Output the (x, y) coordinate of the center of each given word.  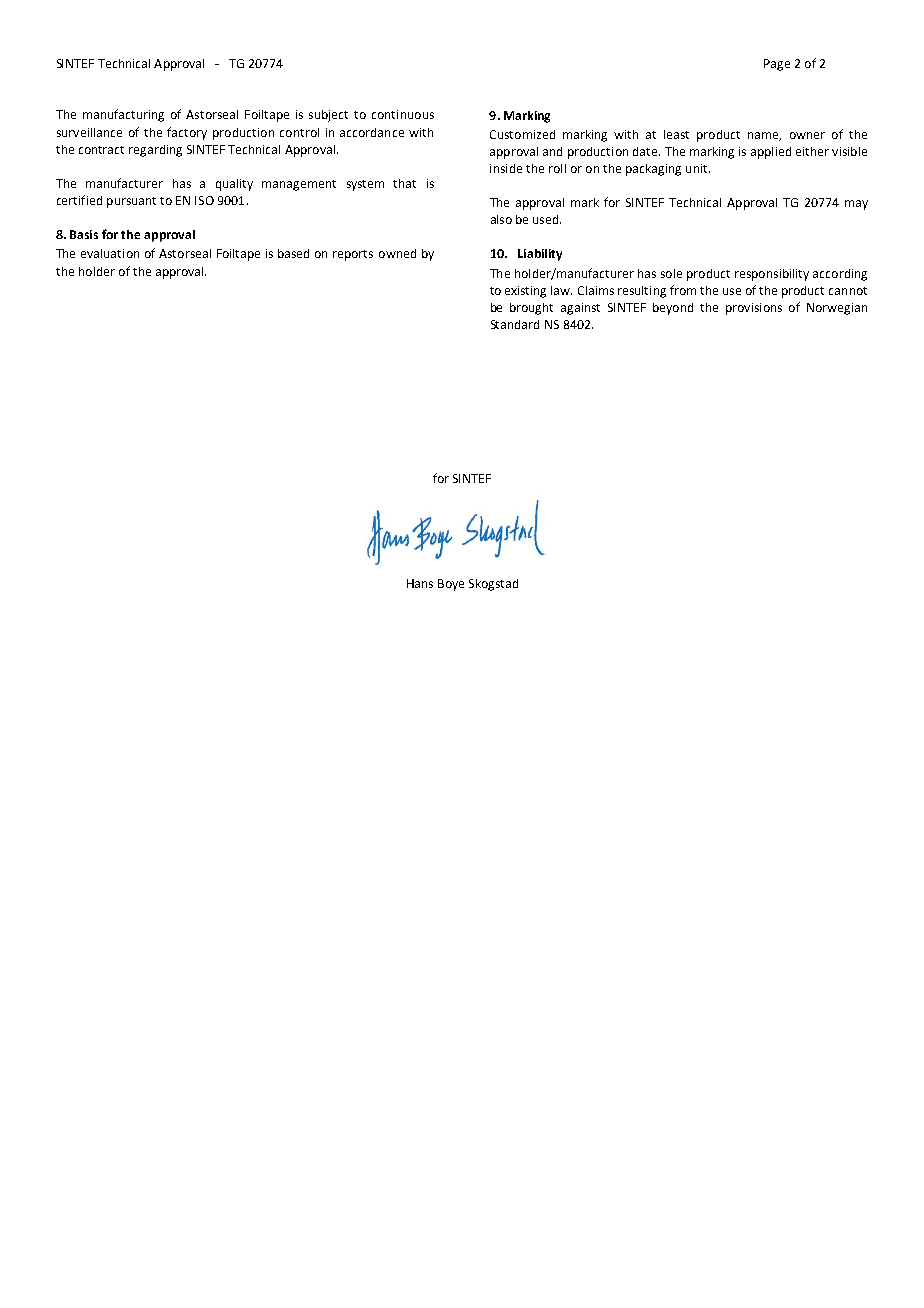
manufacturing (123, 115)
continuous (403, 114)
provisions (754, 309)
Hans (420, 583)
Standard (515, 324)
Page (777, 65)
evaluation (110, 253)
